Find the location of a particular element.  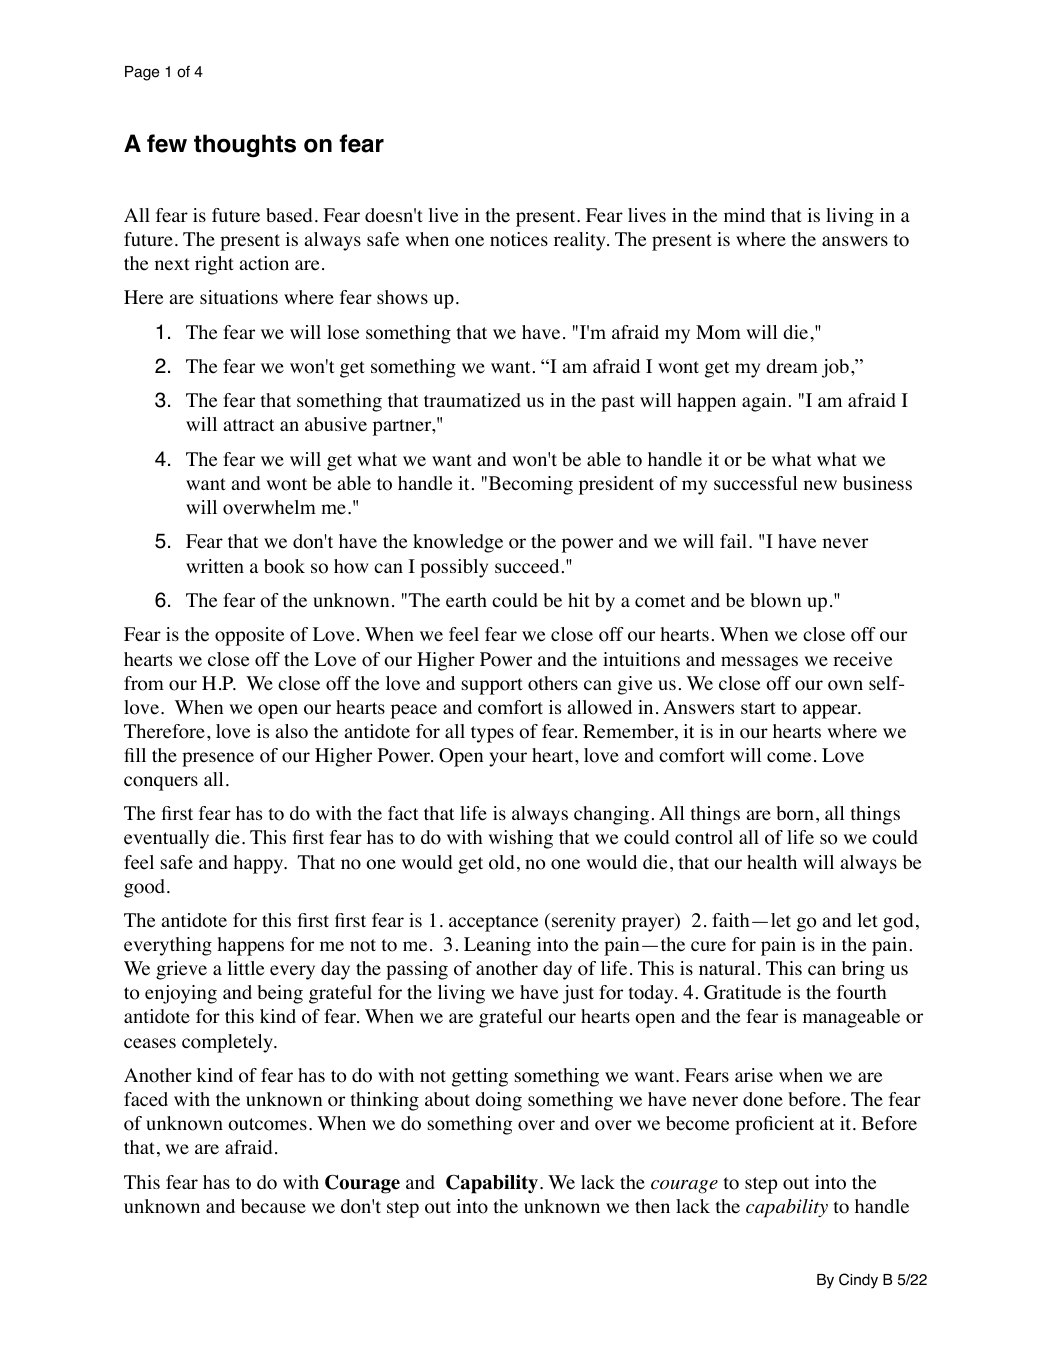

thoughts is located at coordinates (245, 146).
